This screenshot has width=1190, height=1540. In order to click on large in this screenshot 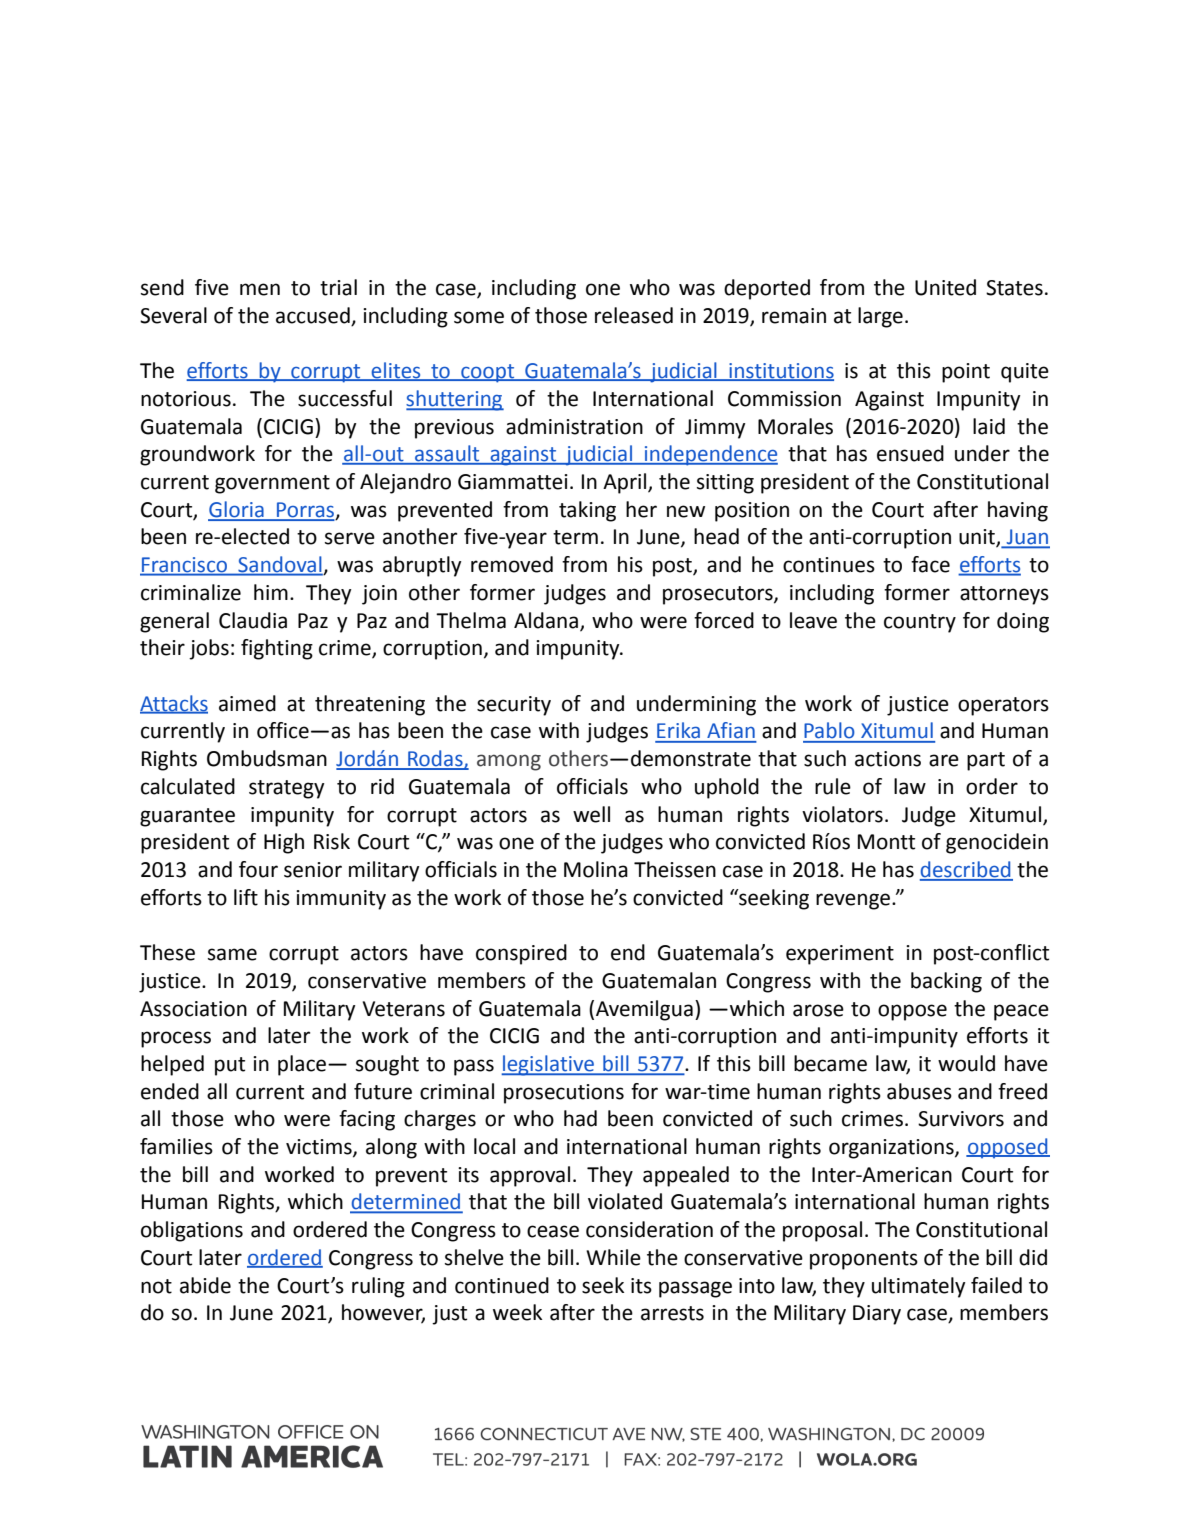, I will do `click(880, 317)`.
